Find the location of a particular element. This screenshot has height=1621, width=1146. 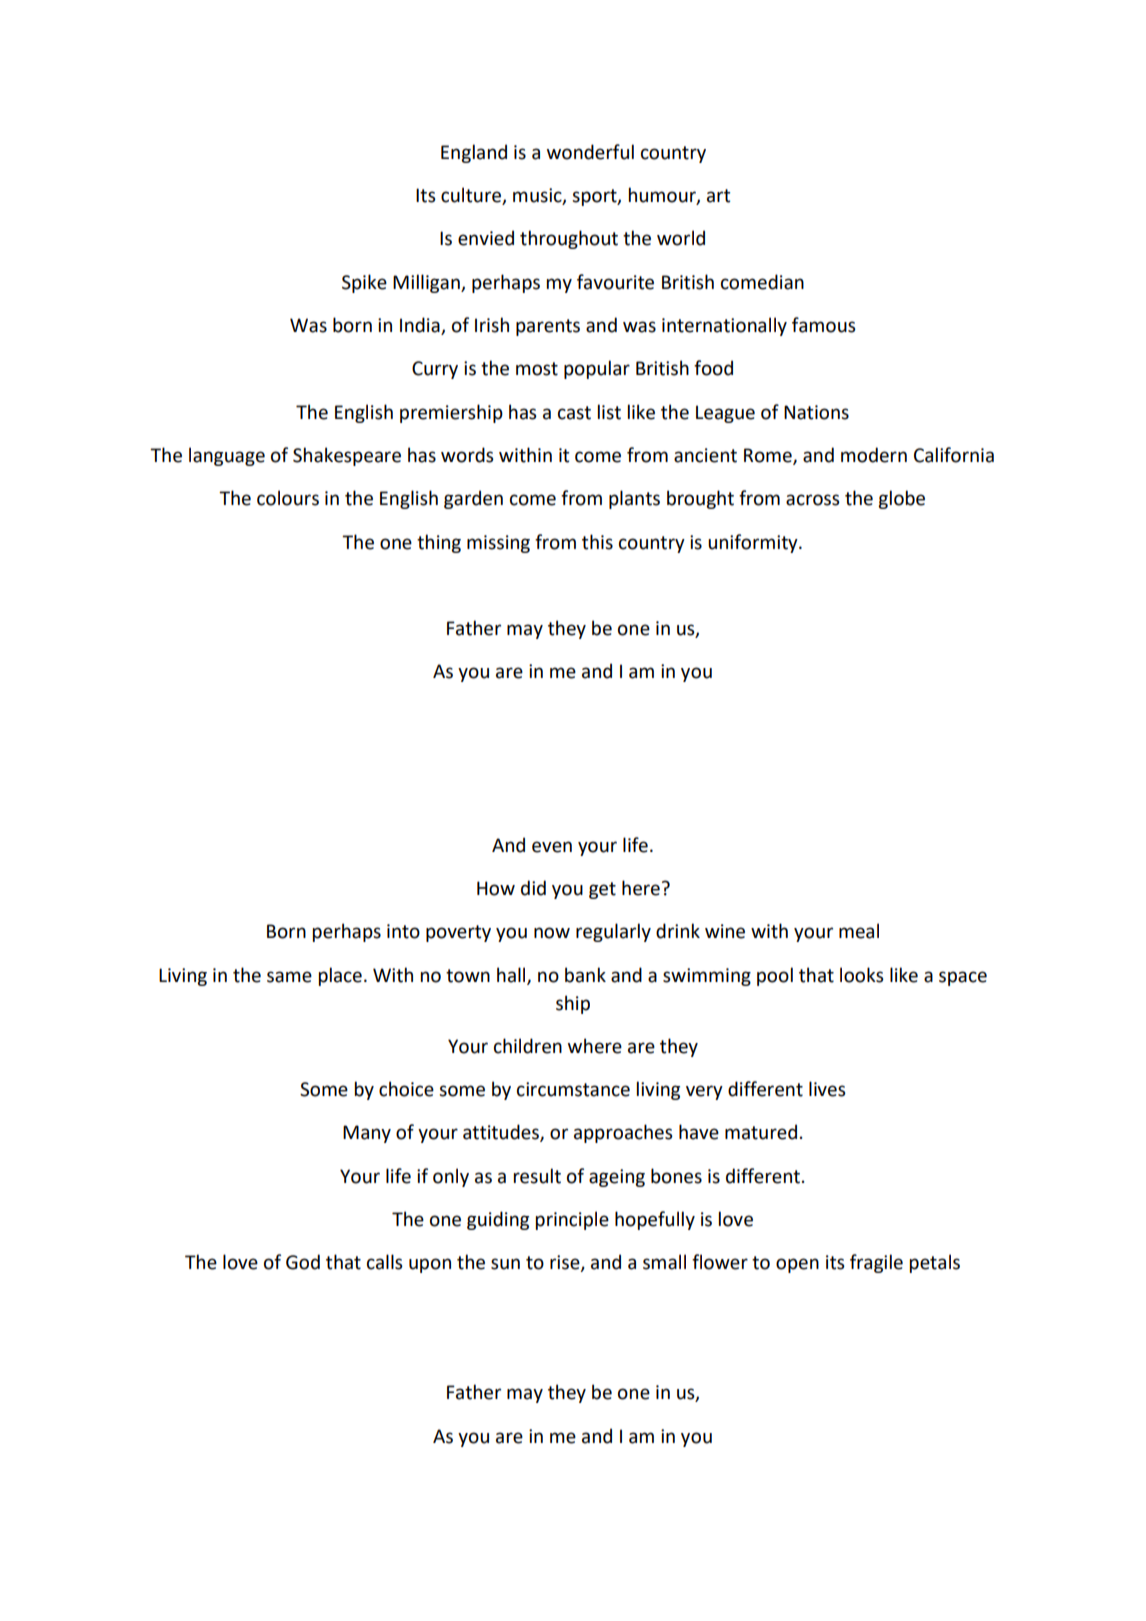

art is located at coordinates (718, 196).
